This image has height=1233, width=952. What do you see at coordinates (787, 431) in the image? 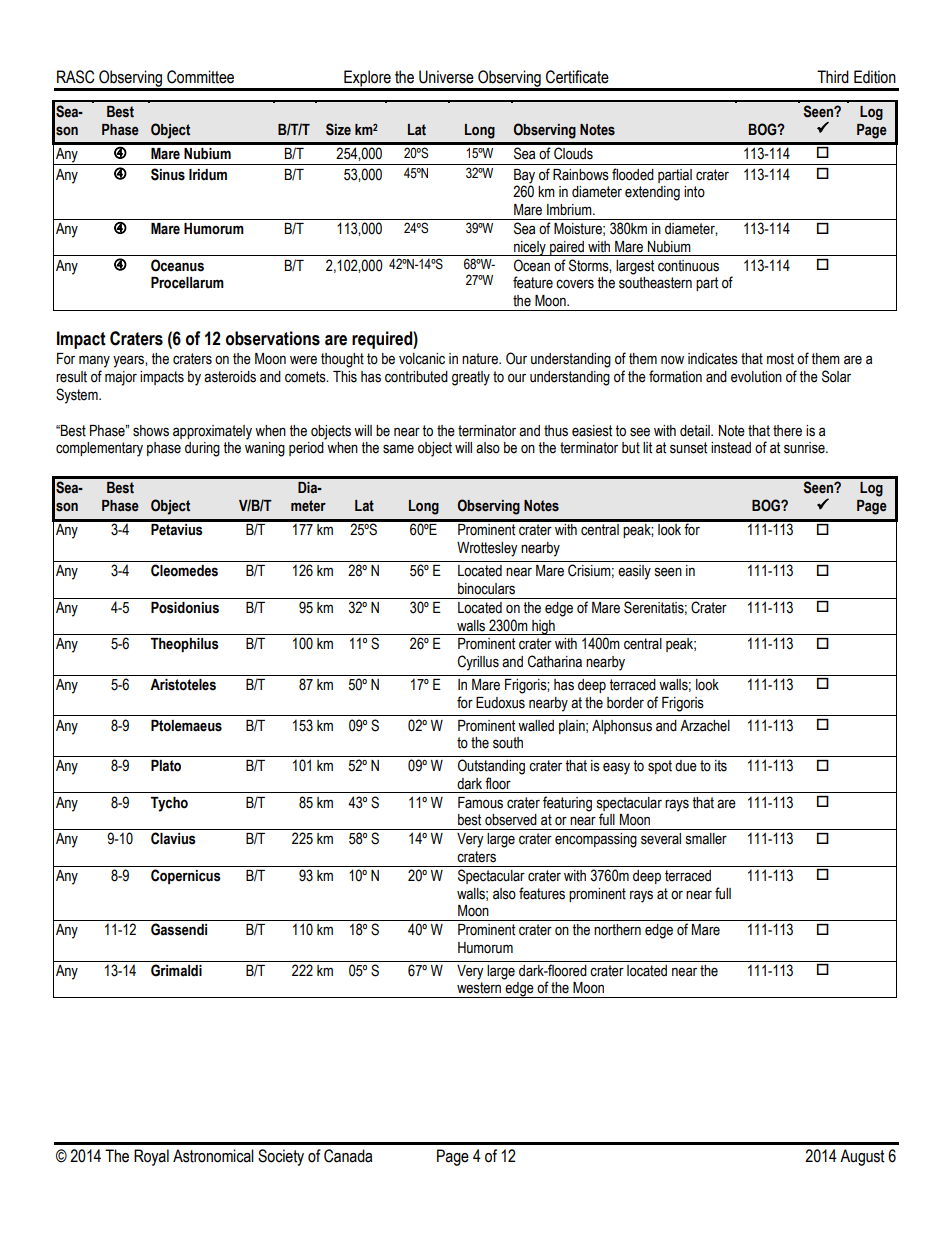
I see `there` at bounding box center [787, 431].
